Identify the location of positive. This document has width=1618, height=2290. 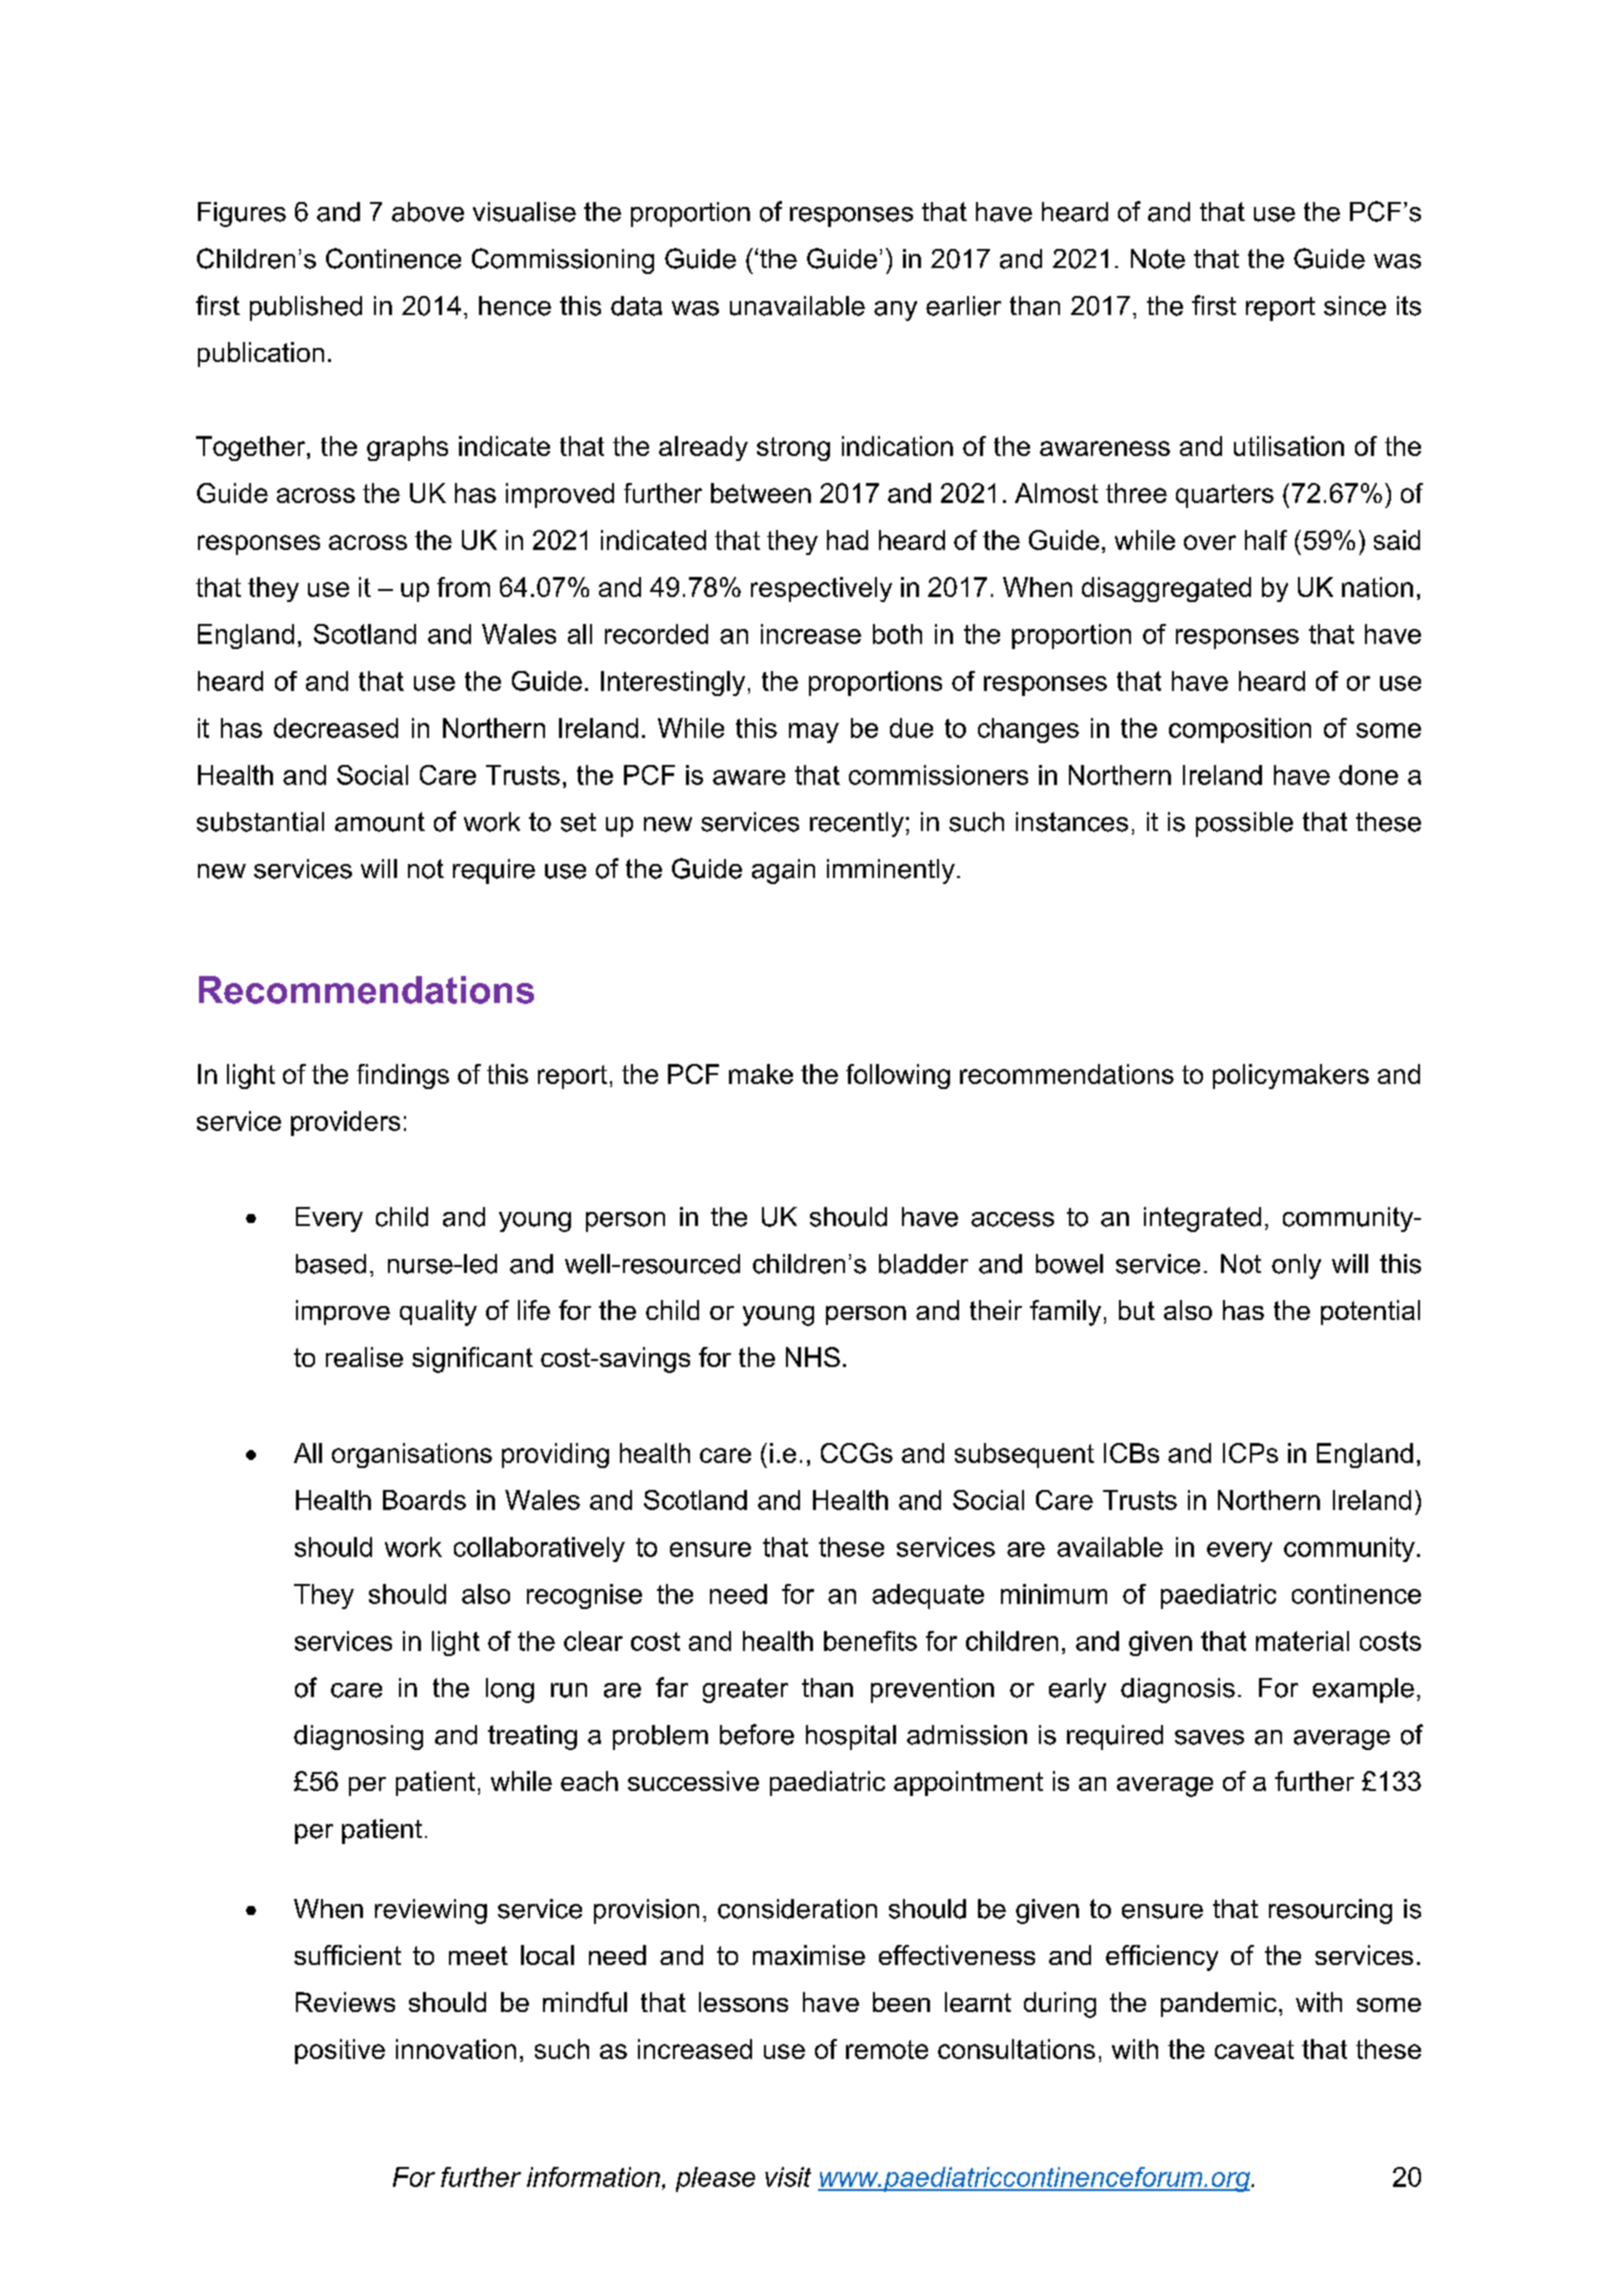
(340, 2051).
